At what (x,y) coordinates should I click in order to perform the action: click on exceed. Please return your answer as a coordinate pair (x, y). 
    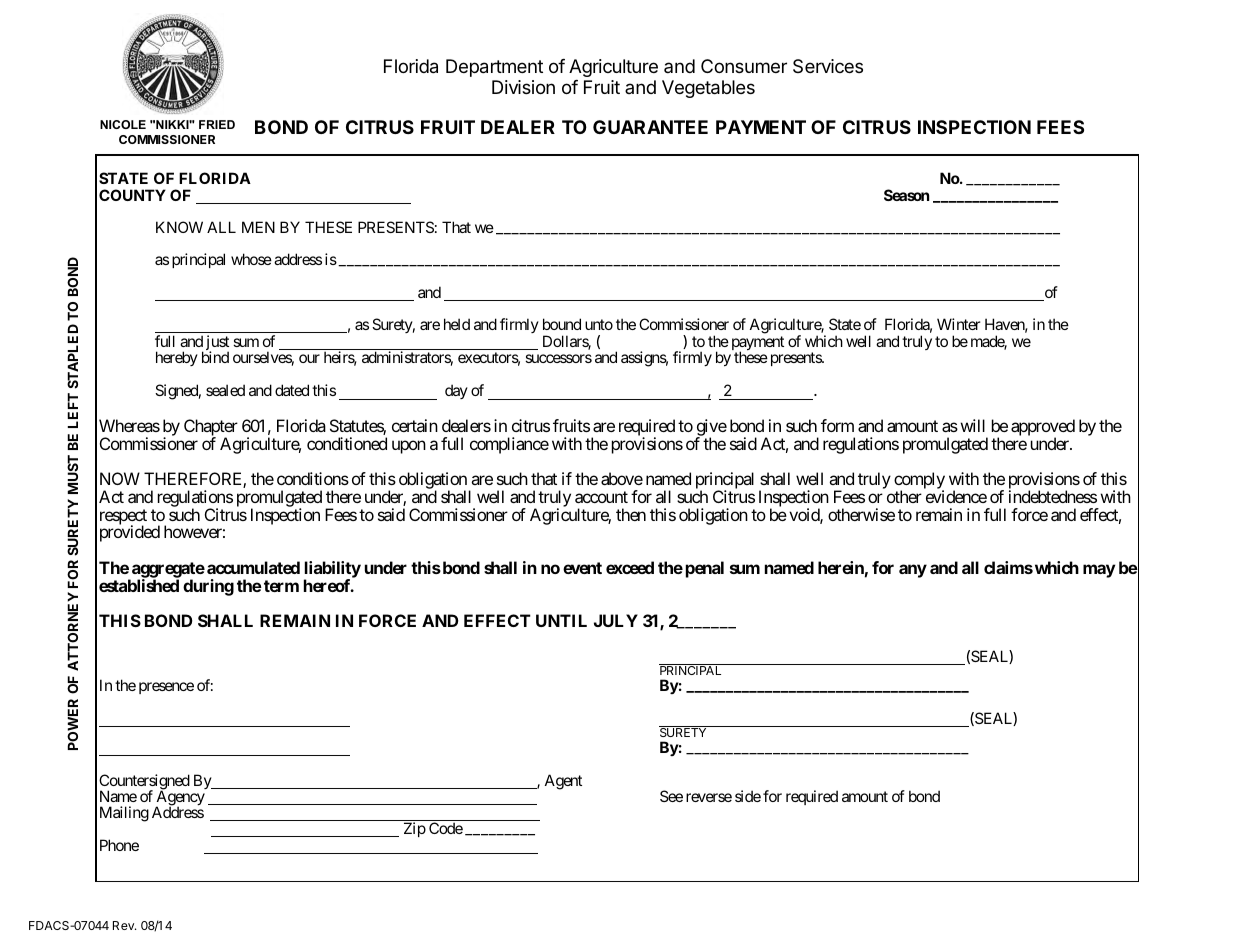
    Looking at the image, I should click on (630, 567).
